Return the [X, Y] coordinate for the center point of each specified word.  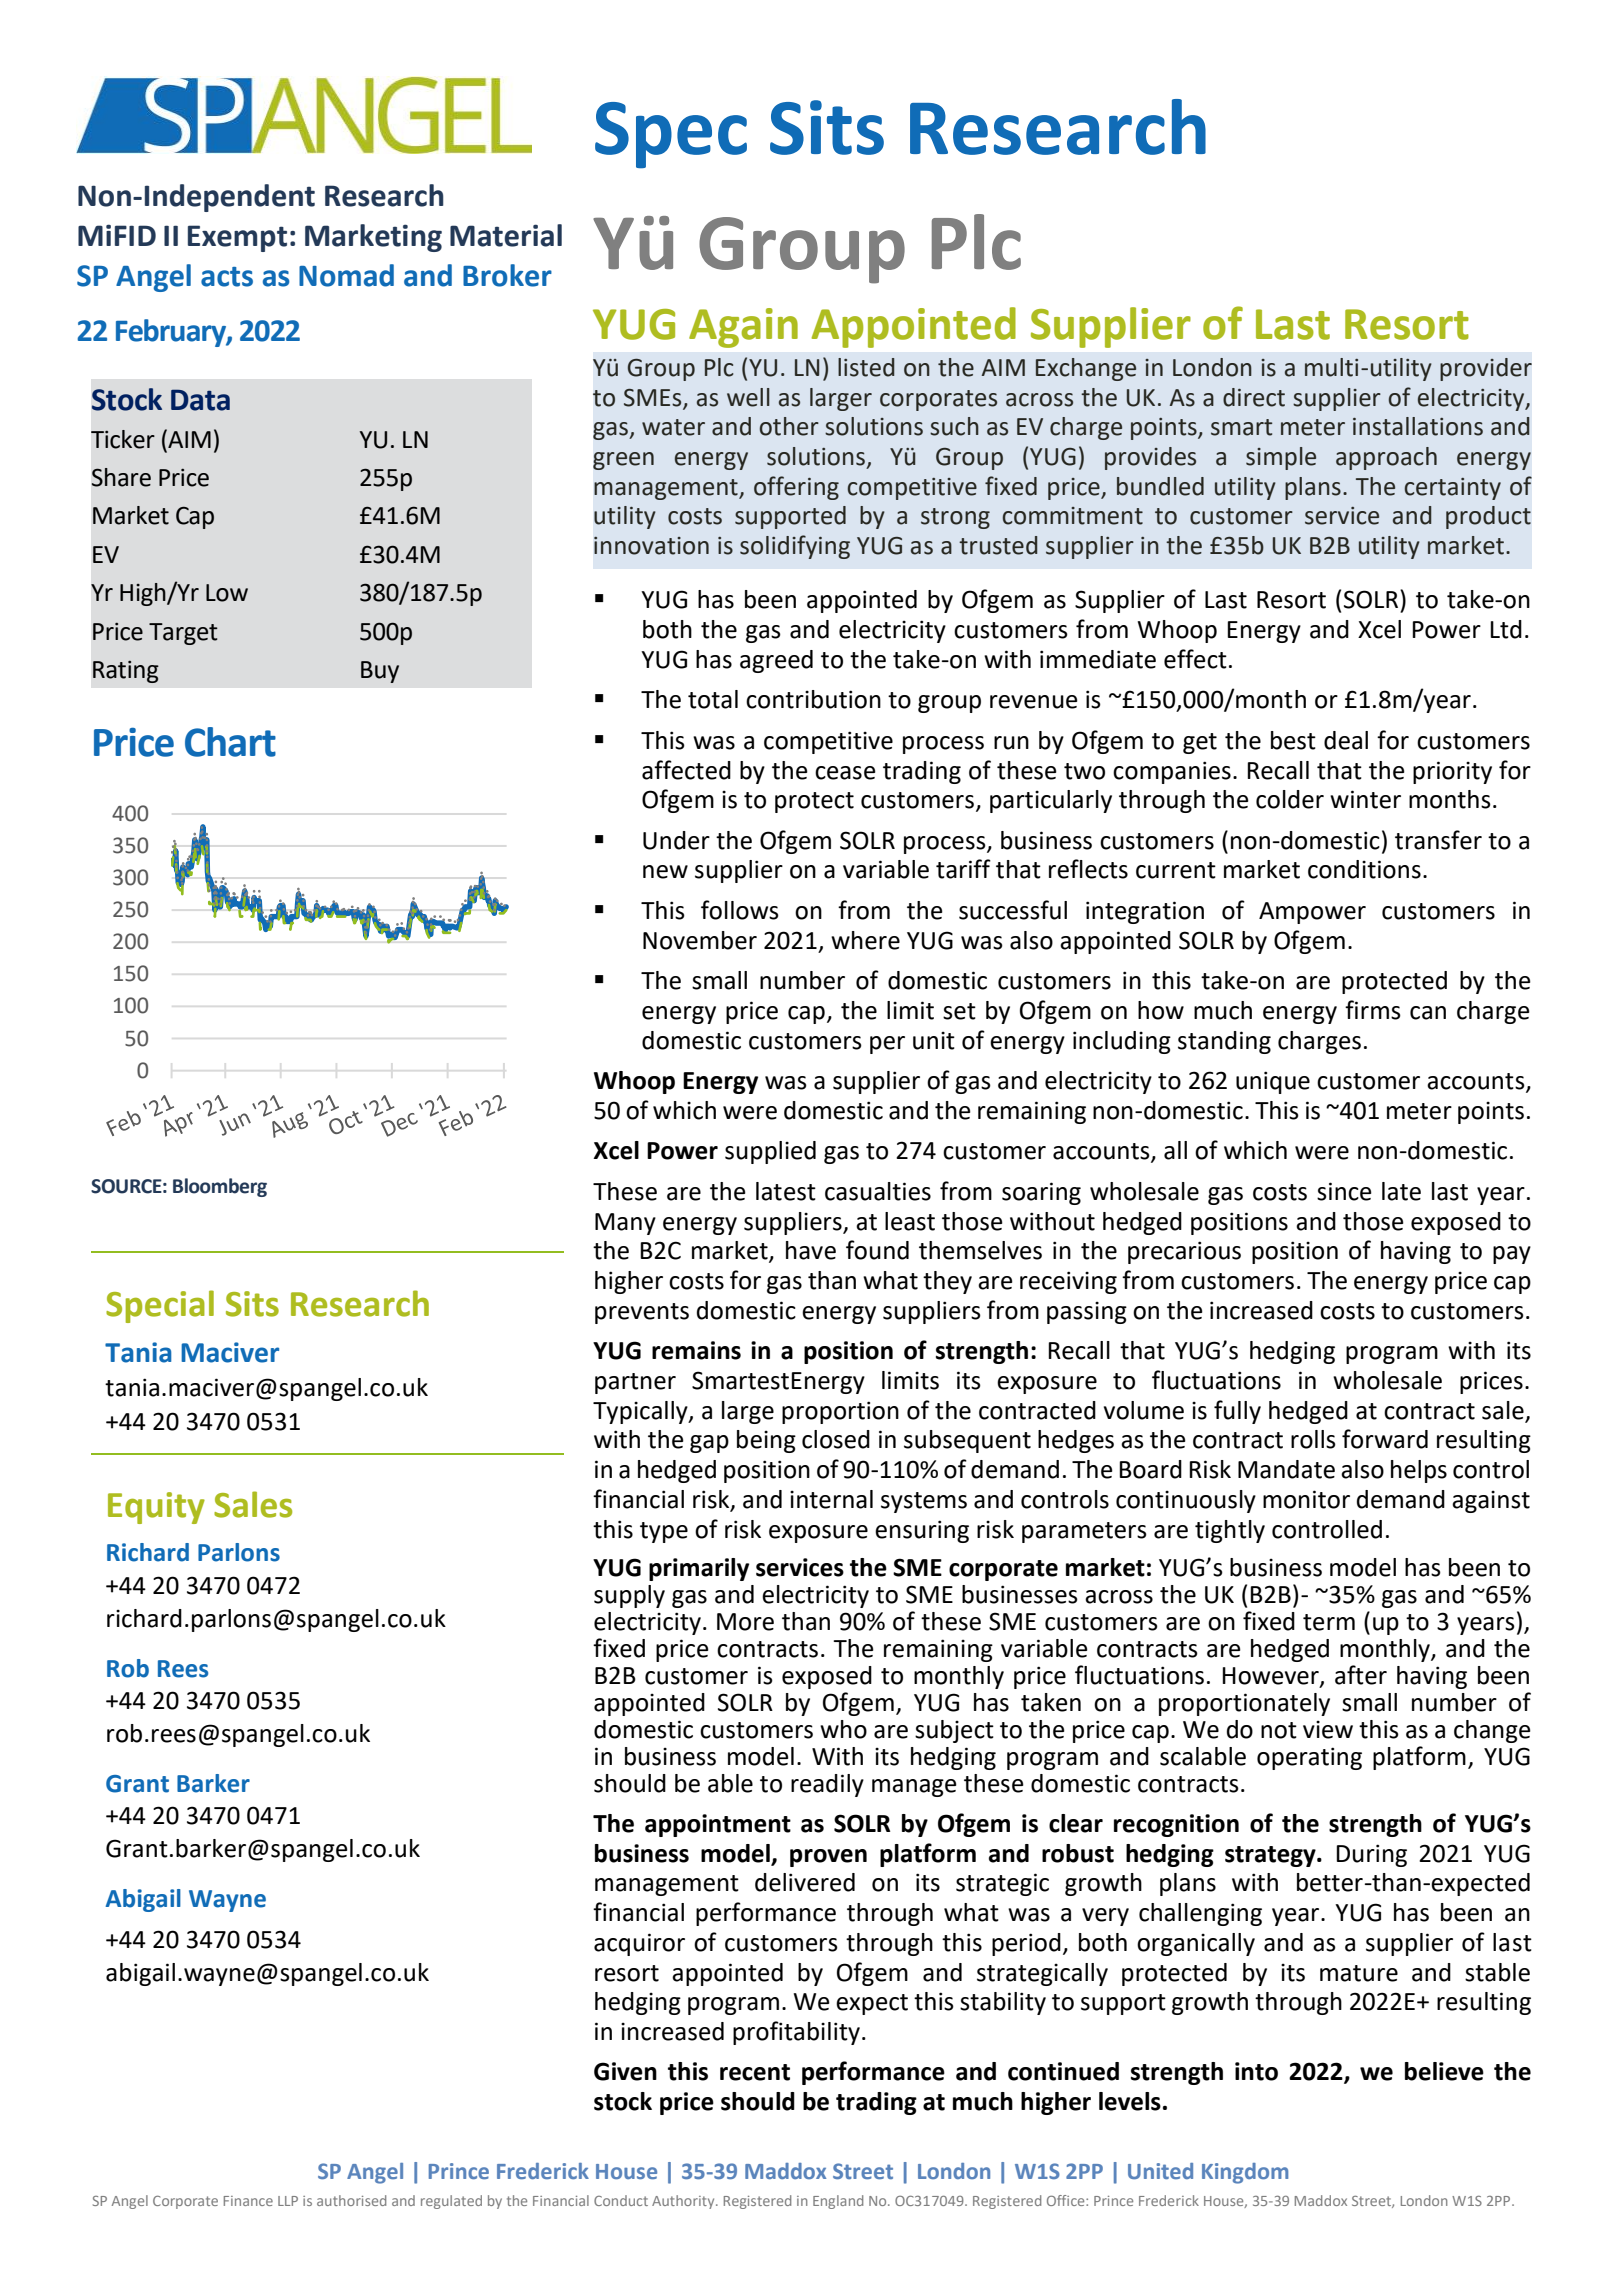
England [838, 2202]
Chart [230, 742]
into [1256, 2071]
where [865, 940]
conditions [1364, 869]
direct [1254, 397]
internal [831, 1499]
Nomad [346, 275]
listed [866, 367]
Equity [156, 1508]
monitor [1306, 1499]
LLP [288, 2201]
